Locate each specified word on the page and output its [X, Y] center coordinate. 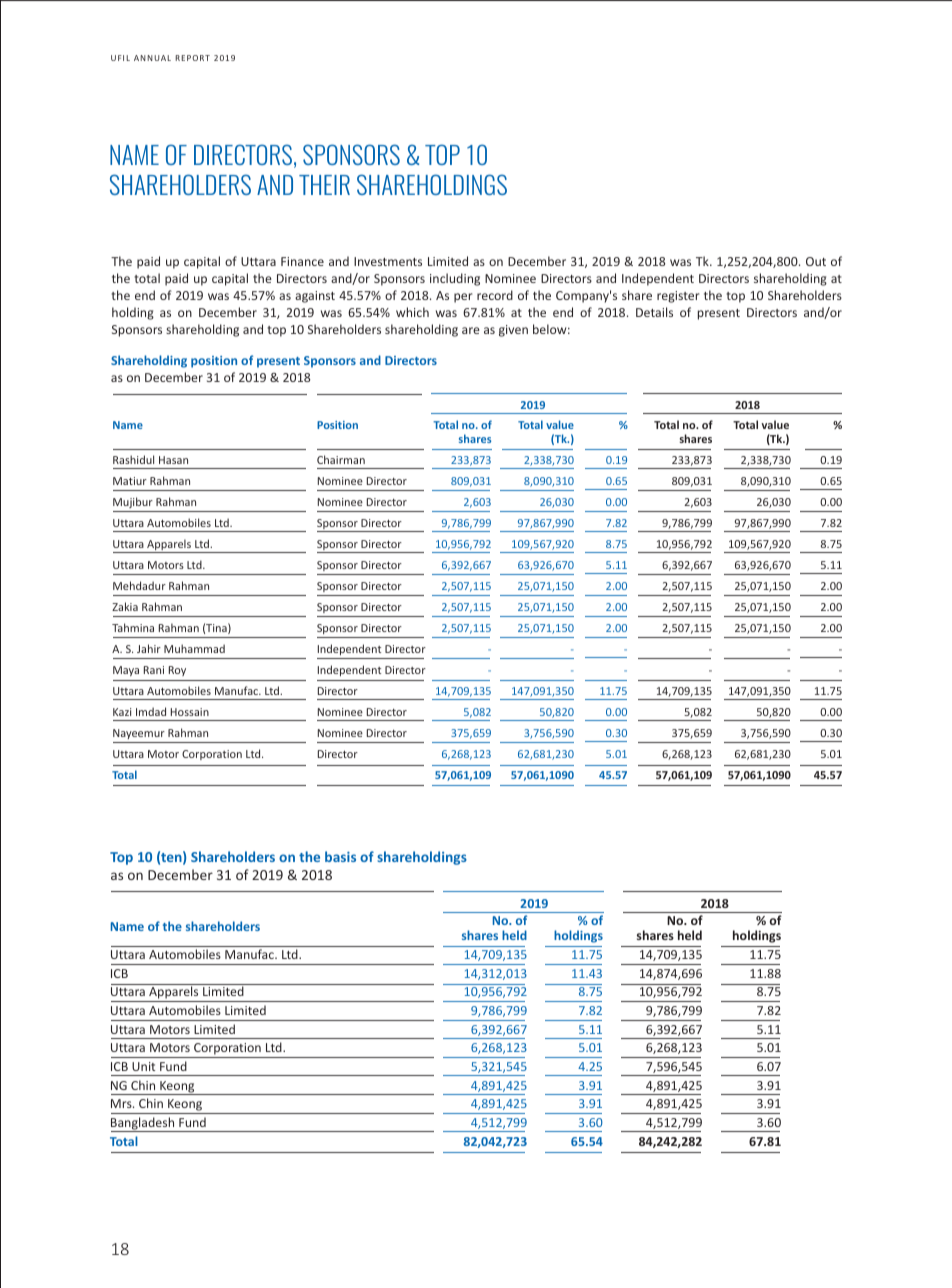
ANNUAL [152, 58]
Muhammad [194, 648]
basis [340, 856]
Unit [143, 1066]
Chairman [341, 459]
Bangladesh [144, 1124]
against [315, 297]
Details [654, 312]
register [678, 297]
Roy [177, 671]
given [513, 331]
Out [816, 261]
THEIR [324, 185]
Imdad [151, 711]
